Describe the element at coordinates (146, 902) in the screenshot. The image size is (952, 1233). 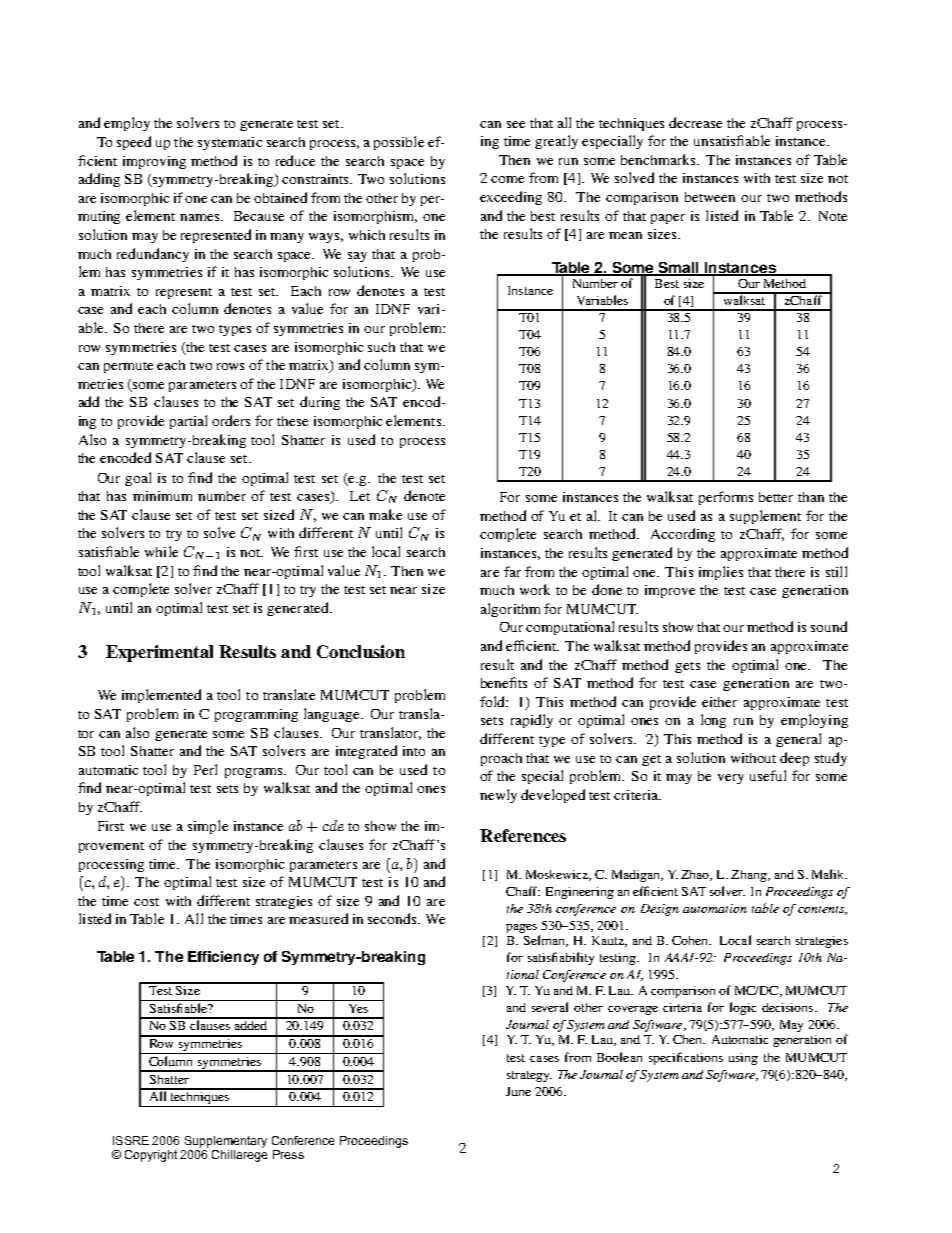
I see `cost` at that location.
